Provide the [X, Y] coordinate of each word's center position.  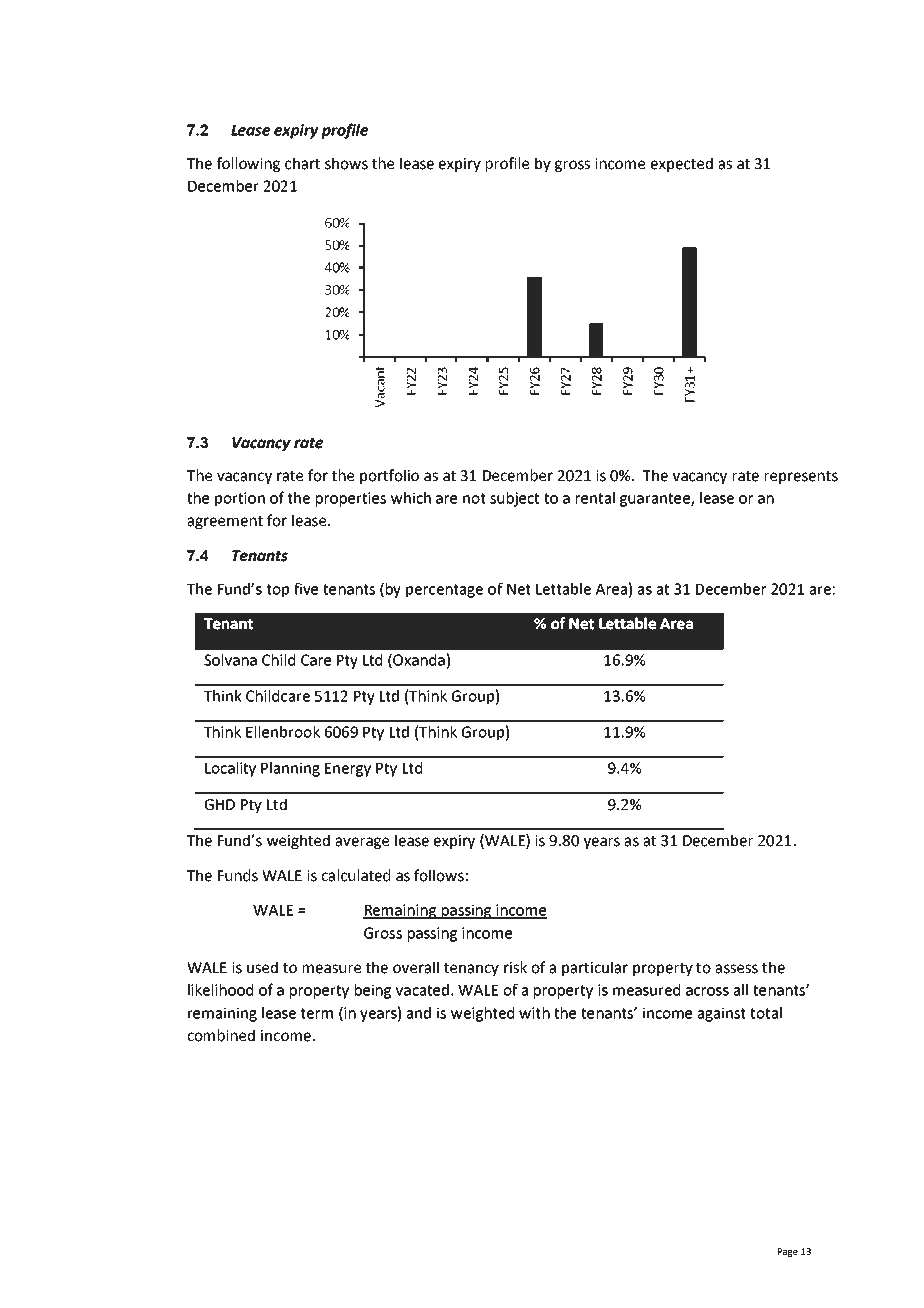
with [534, 1013]
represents [801, 477]
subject [514, 499]
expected [682, 164]
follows [439, 875]
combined [221, 1035]
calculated [355, 875]
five [306, 588]
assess [737, 969]
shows [346, 163]
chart [302, 163]
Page [788, 1252]
